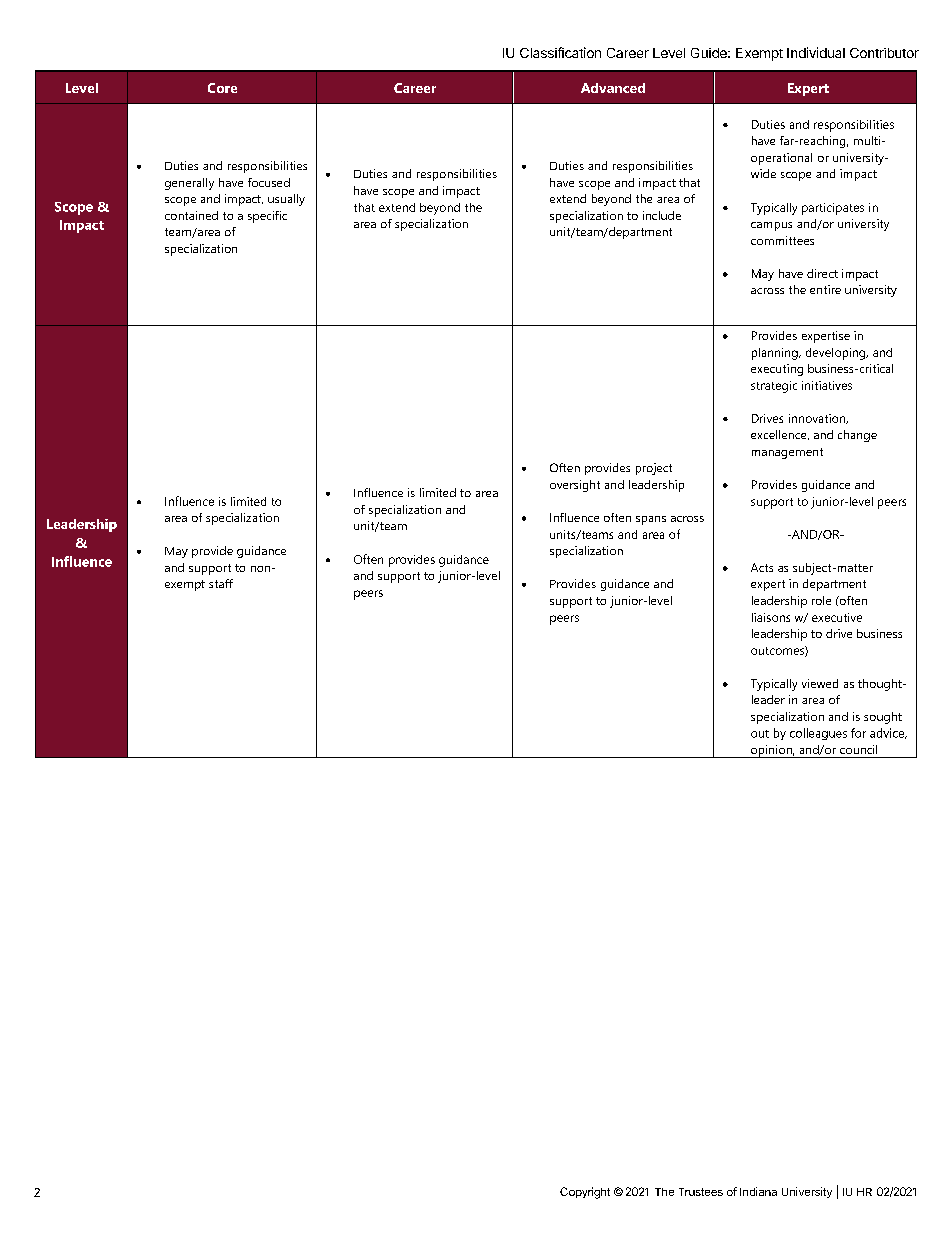 This screenshot has width=952, height=1233. Describe the element at coordinates (701, 1192) in the screenshot. I see `Trustees` at that location.
